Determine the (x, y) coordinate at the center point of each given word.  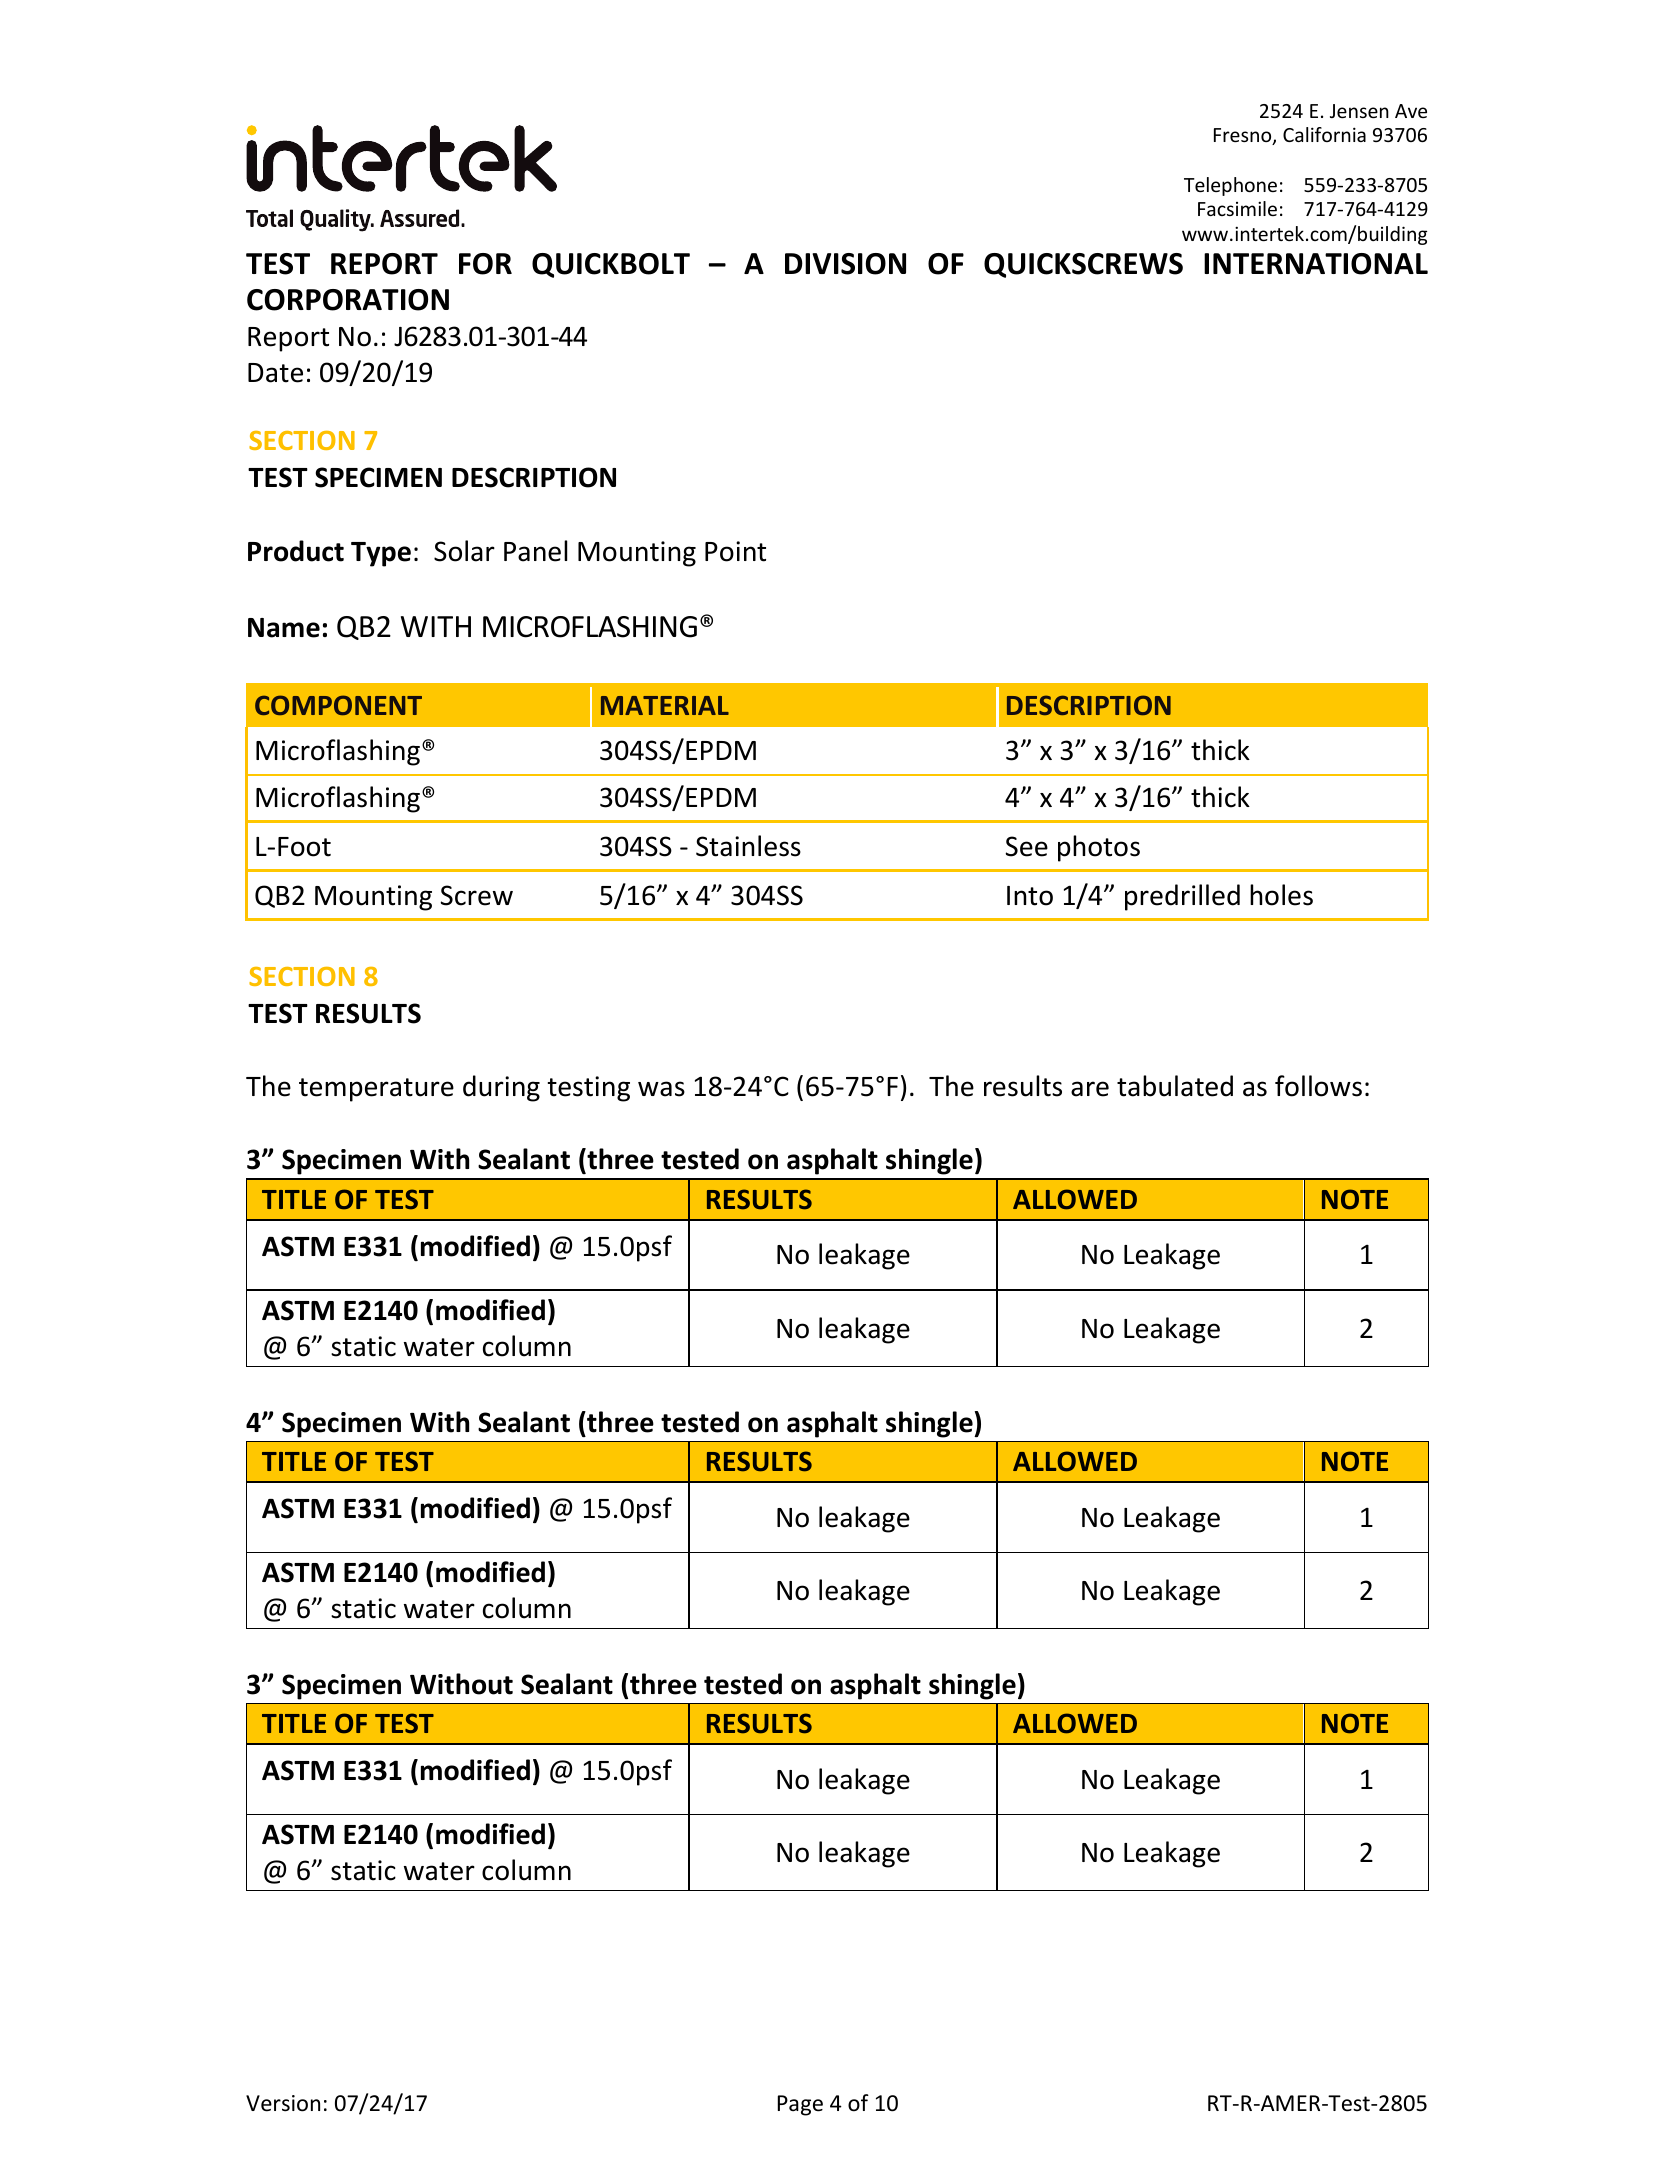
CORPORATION (348, 300)
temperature (376, 1090)
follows (1318, 1086)
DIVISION (845, 264)
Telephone (1230, 186)
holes (1281, 895)
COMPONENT (338, 705)
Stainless (748, 846)
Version (283, 2103)
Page (800, 2105)
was (661, 1089)
